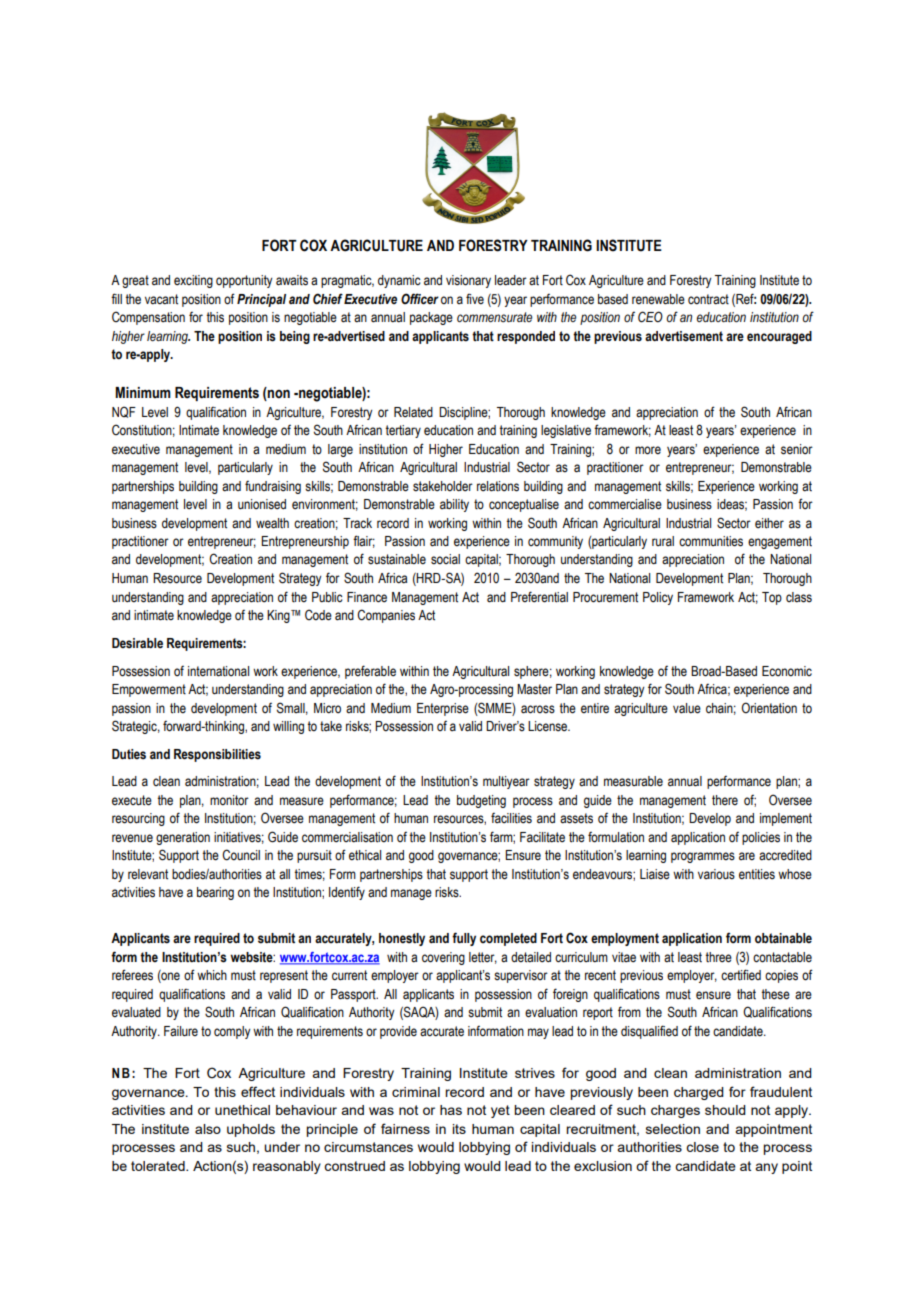  What do you see at coordinates (708, 299) in the screenshot?
I see `contract` at bounding box center [708, 299].
